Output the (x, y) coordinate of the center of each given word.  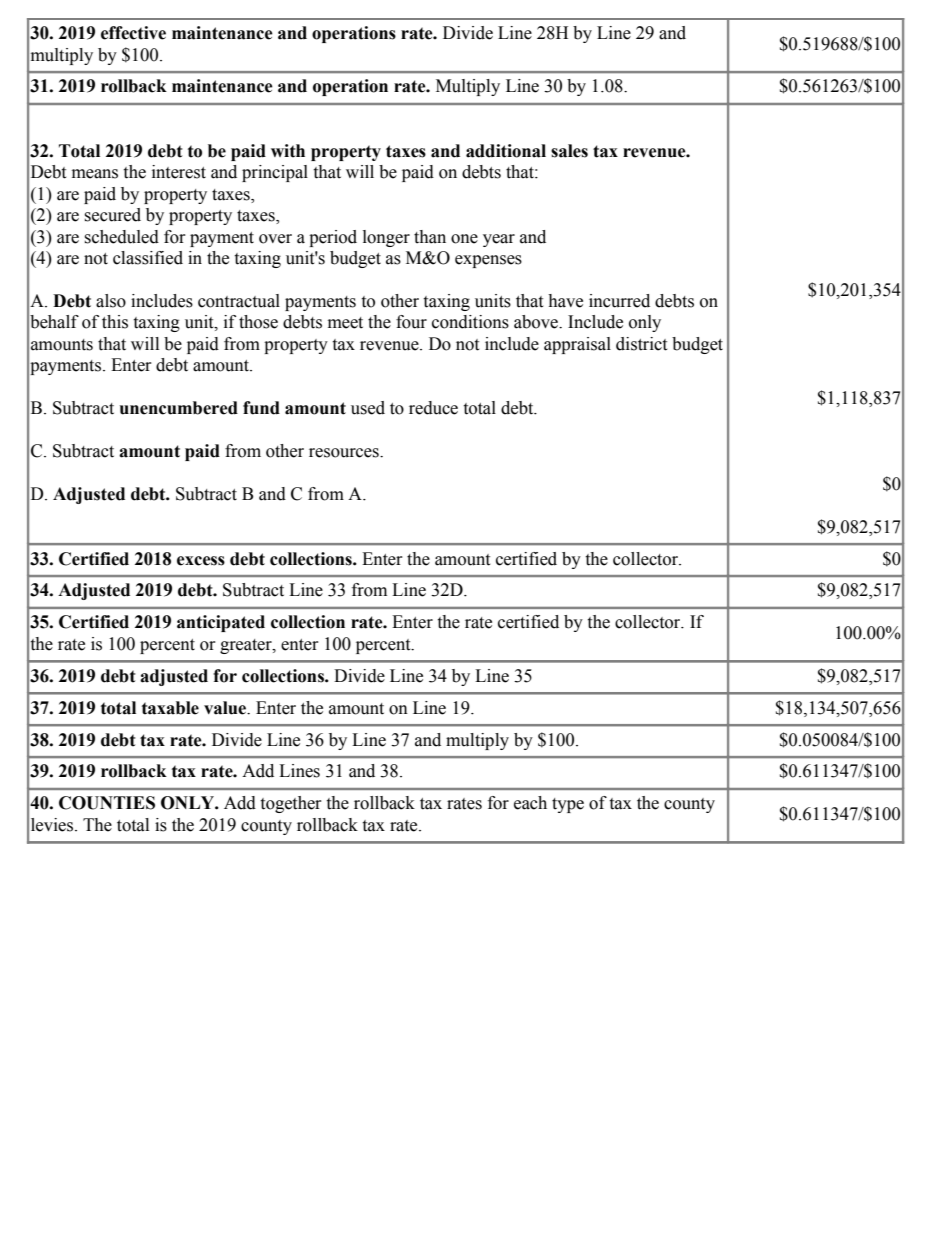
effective (133, 33)
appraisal (577, 345)
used (368, 408)
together (291, 804)
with (288, 151)
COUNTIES (107, 803)
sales (569, 151)
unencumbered (179, 408)
